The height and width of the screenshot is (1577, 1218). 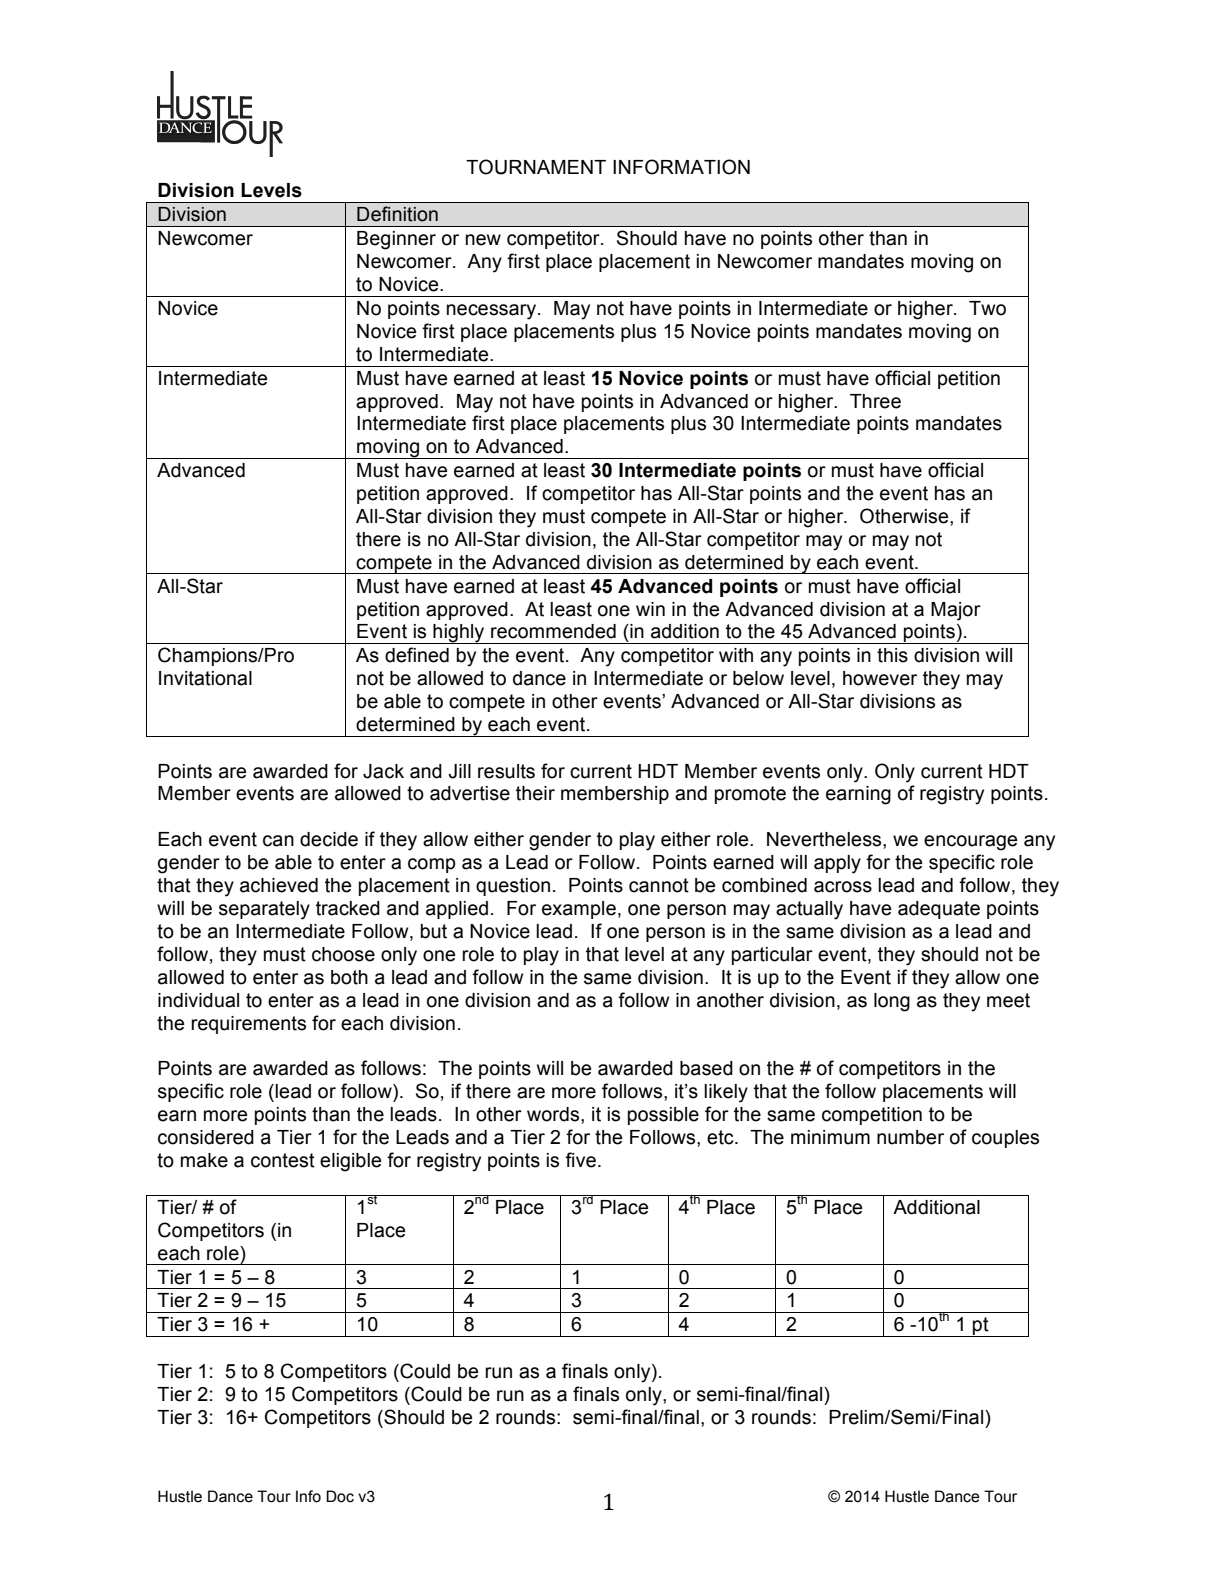 I want to click on necessary, so click(x=493, y=312).
